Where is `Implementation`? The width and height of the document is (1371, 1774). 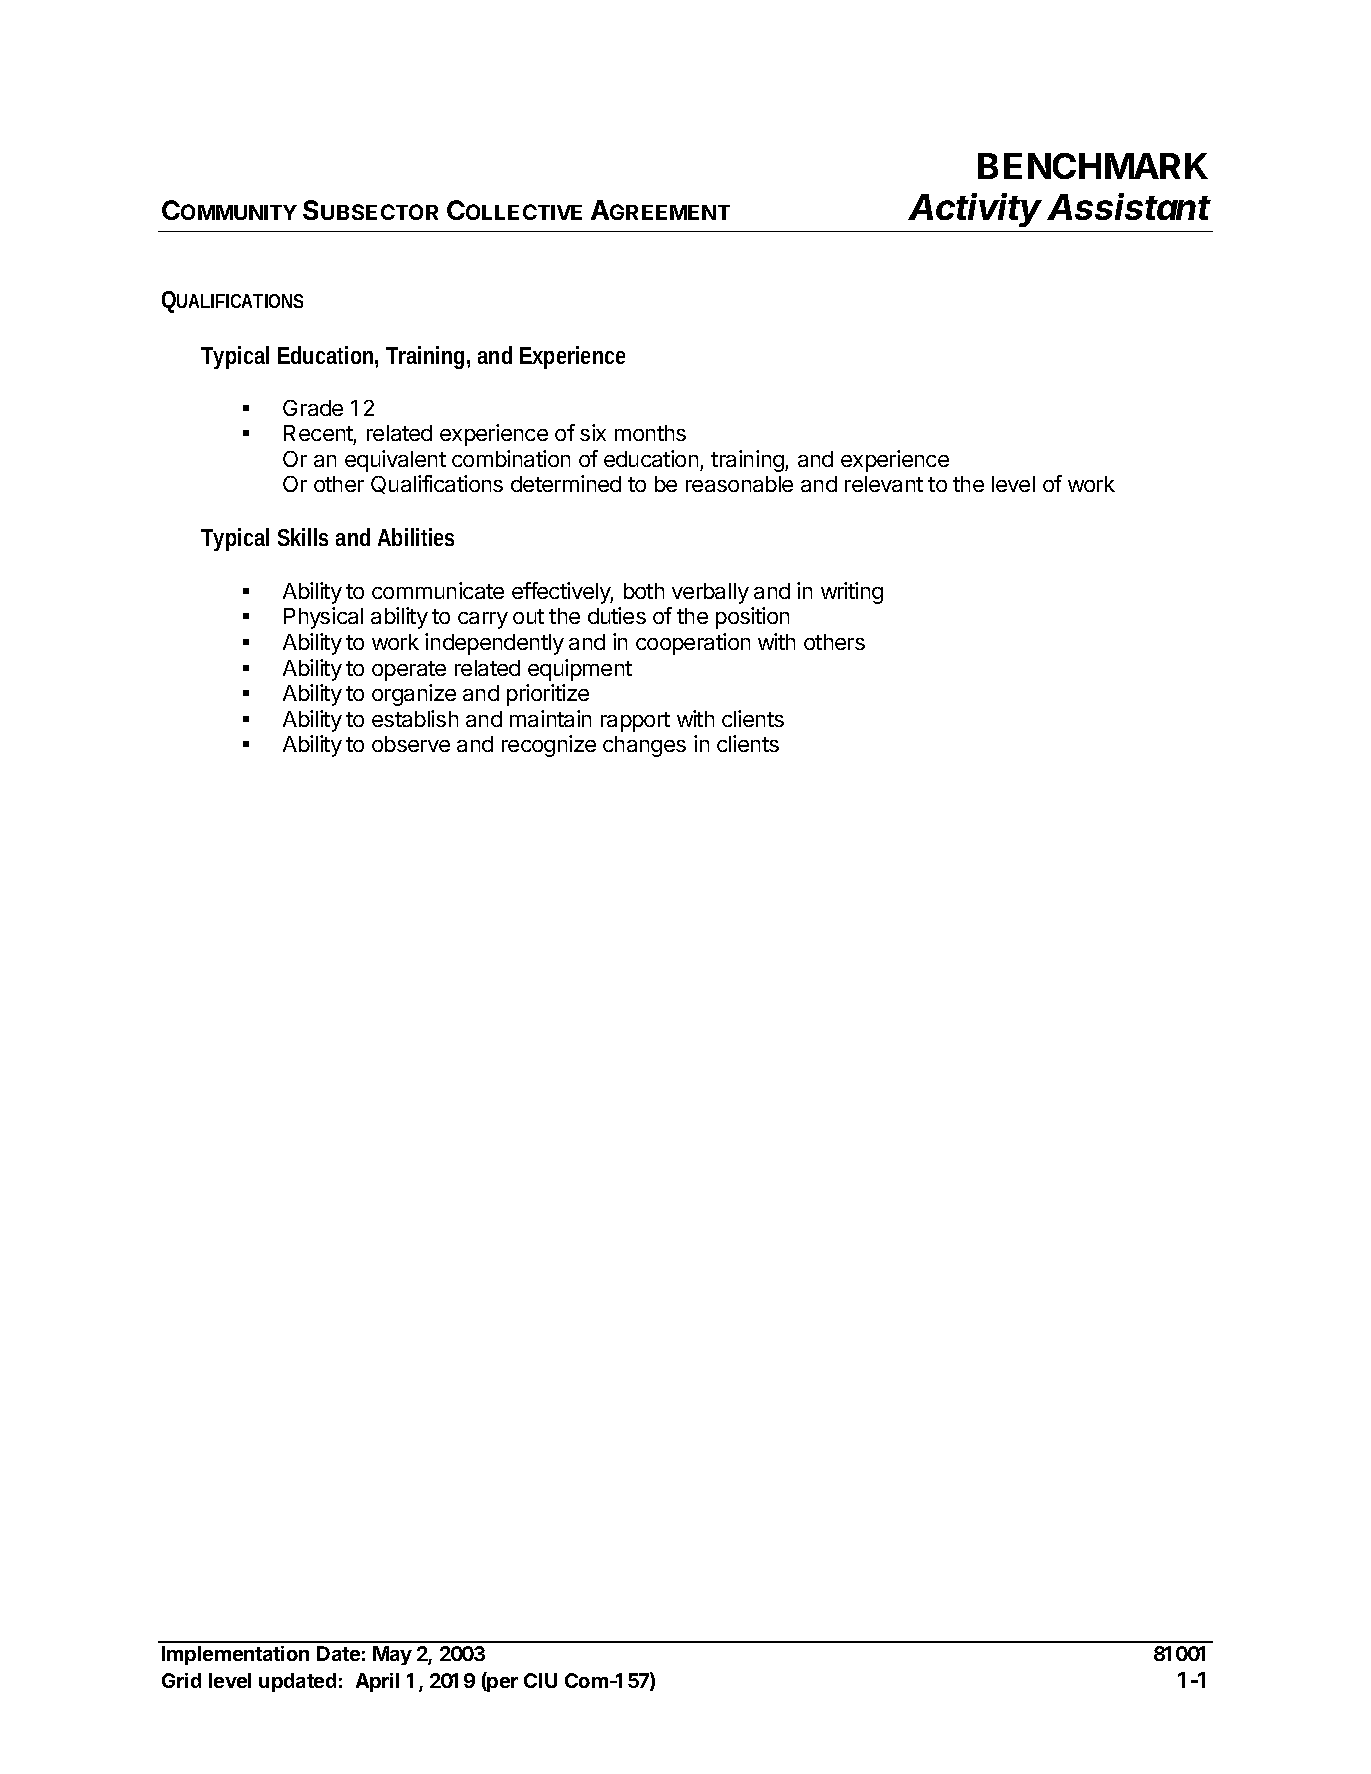
Implementation is located at coordinates (235, 1655).
